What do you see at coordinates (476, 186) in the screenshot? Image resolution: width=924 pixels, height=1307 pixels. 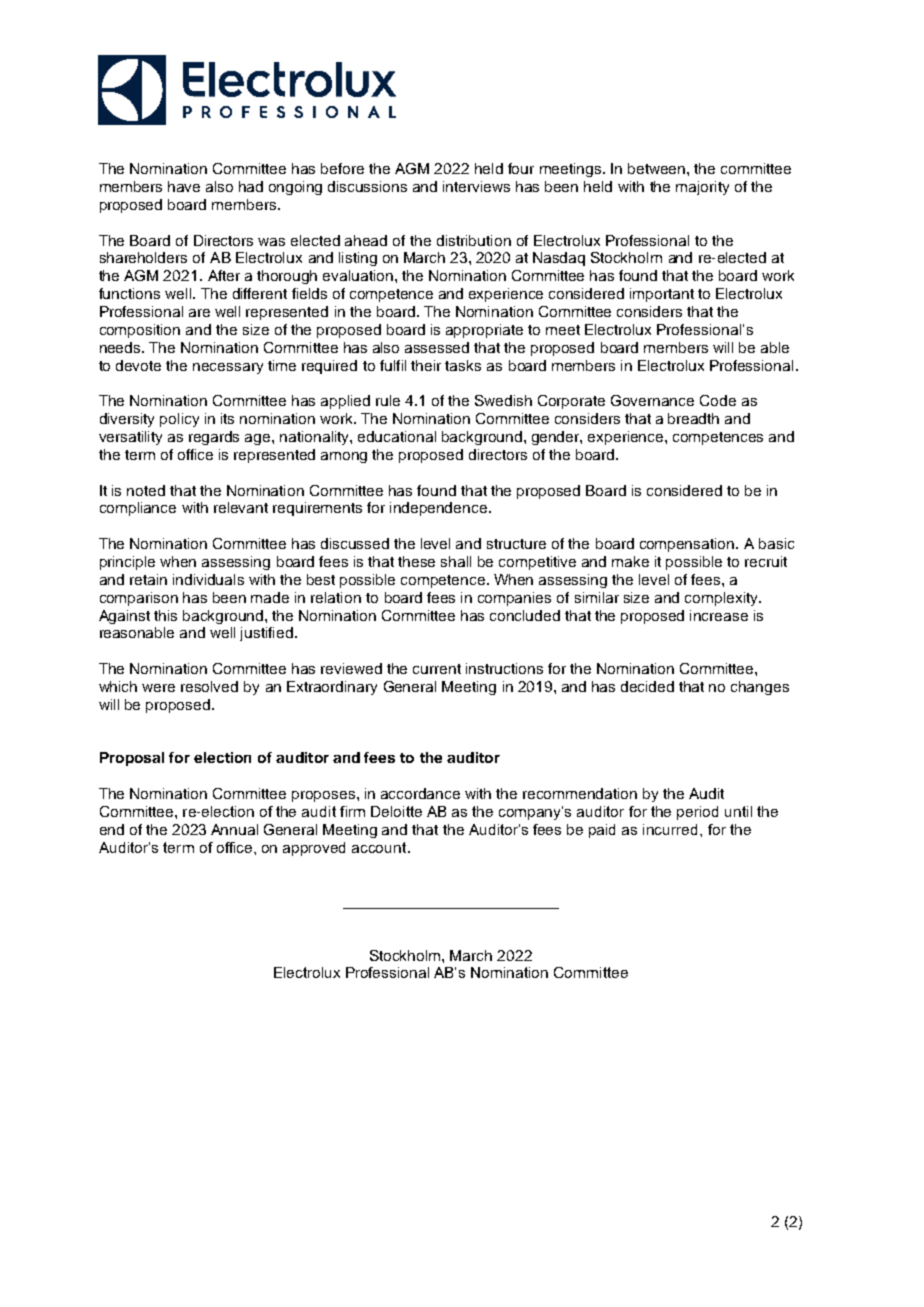 I see `interviews` at bounding box center [476, 186].
